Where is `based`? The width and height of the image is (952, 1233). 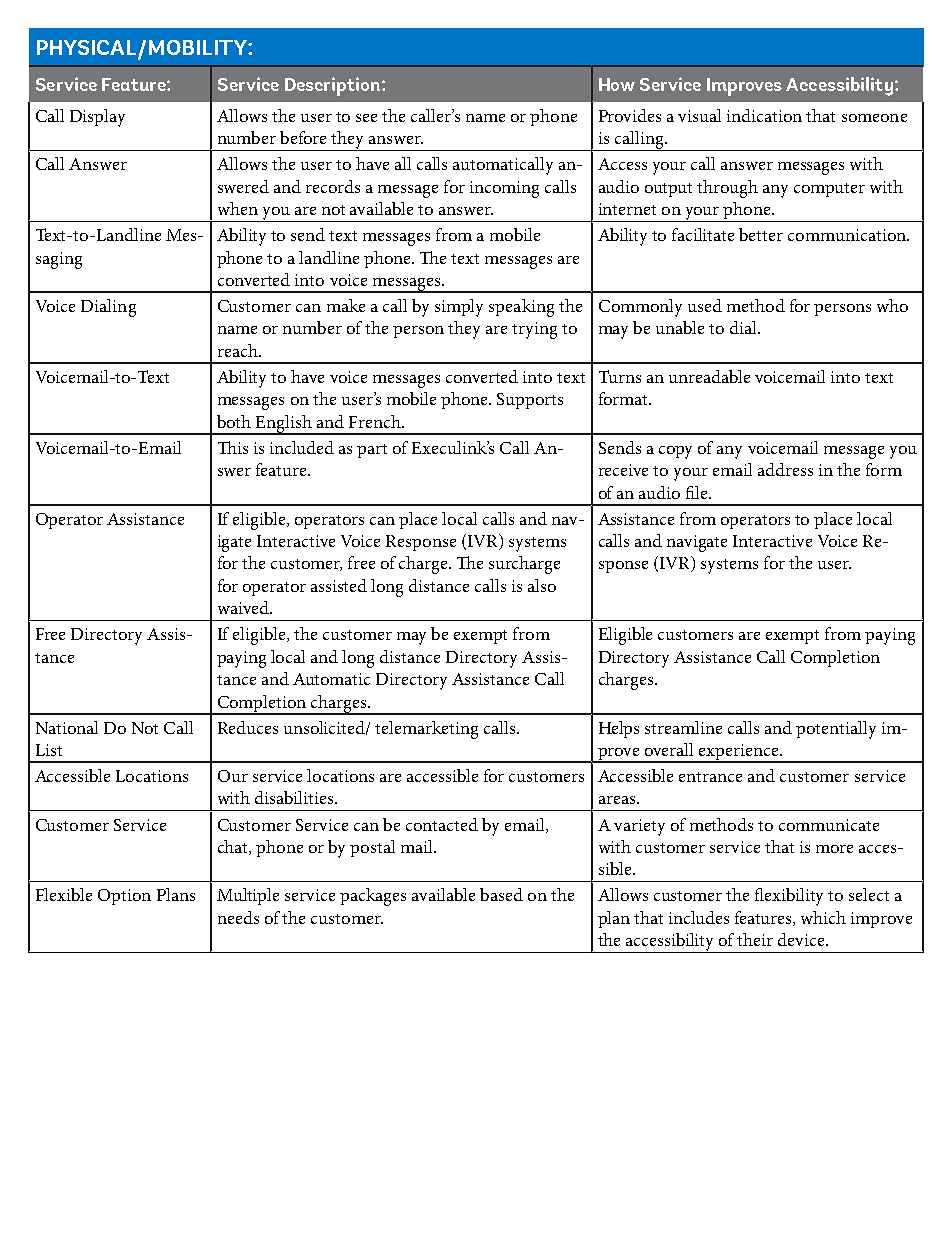
based is located at coordinates (501, 894).
